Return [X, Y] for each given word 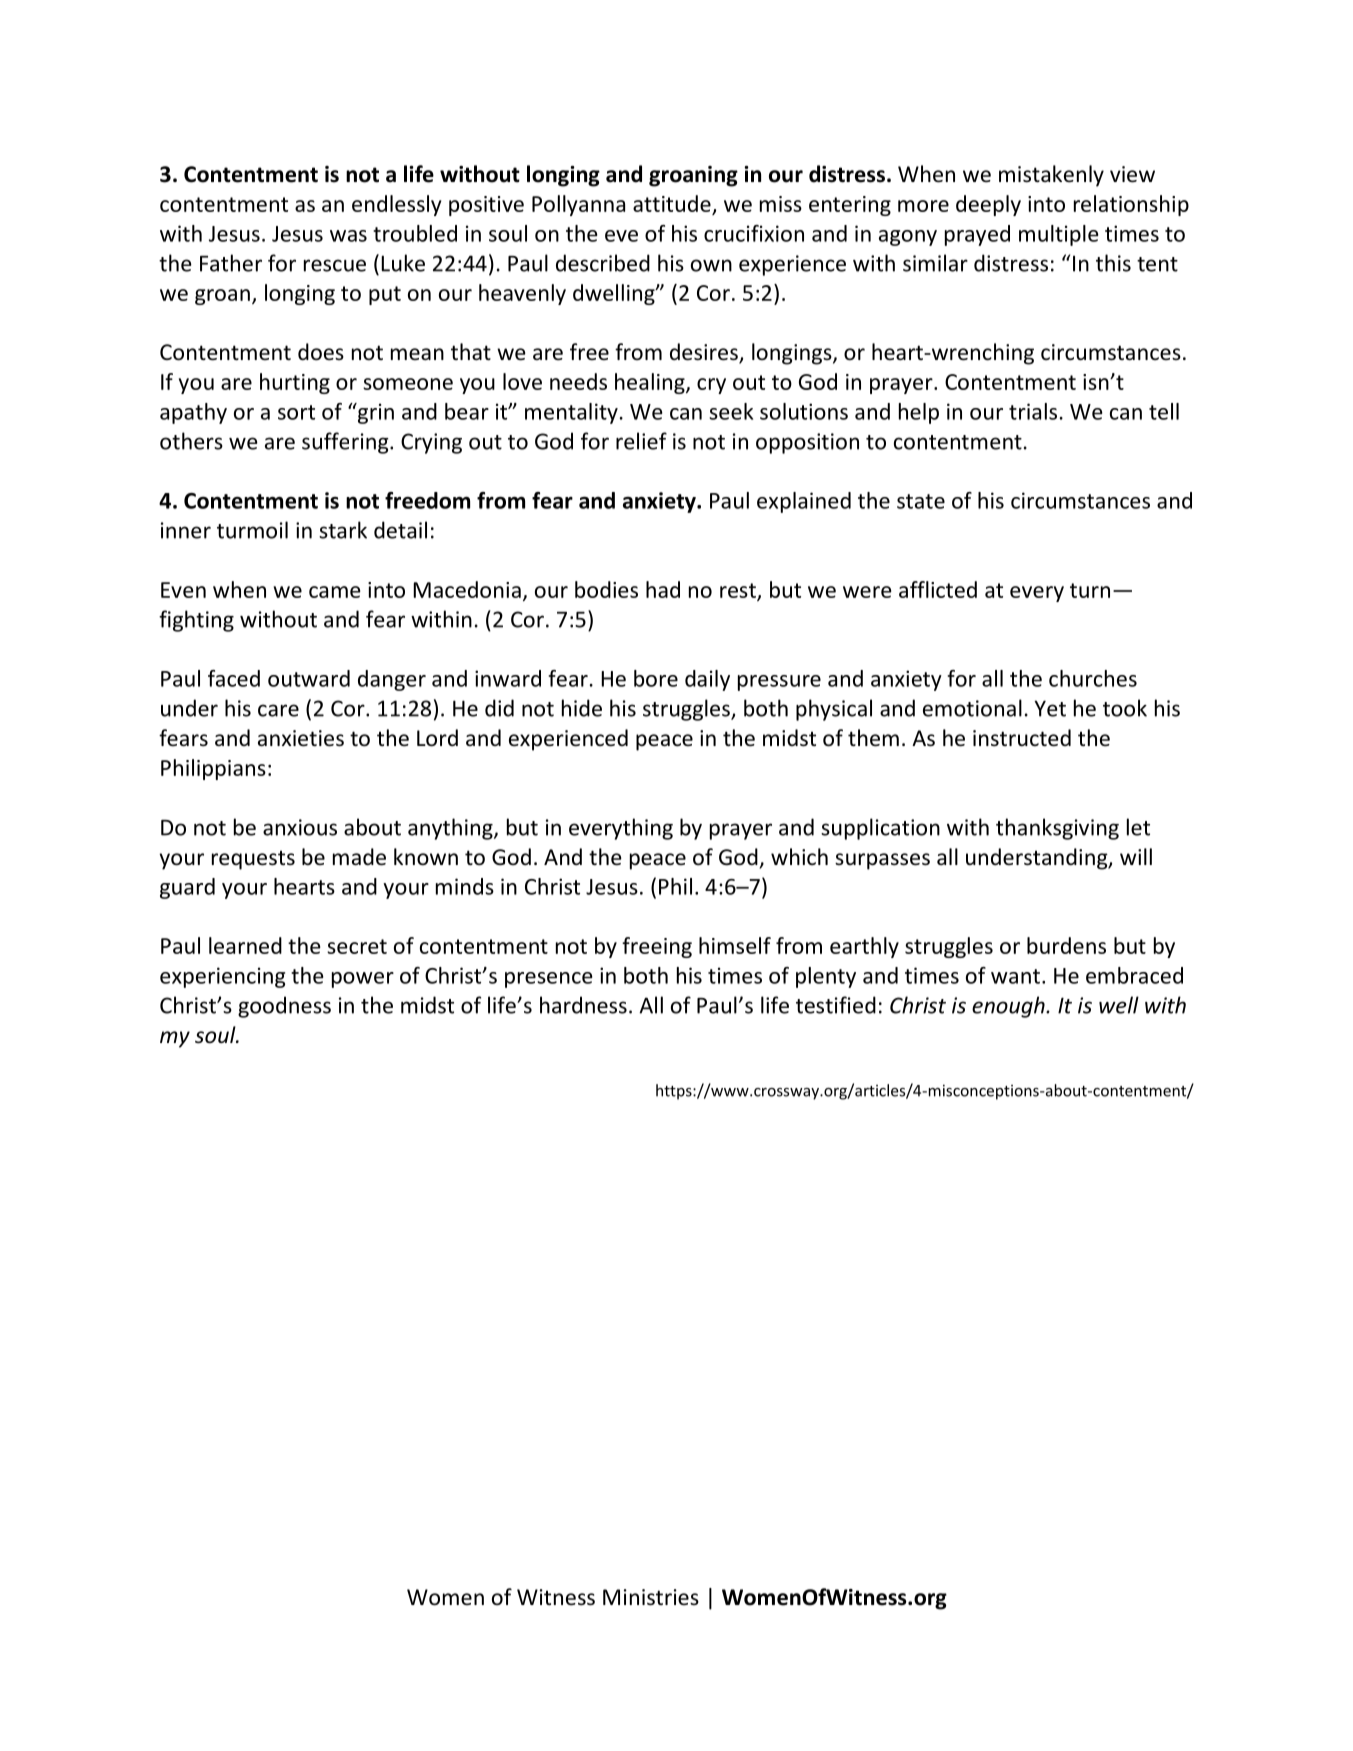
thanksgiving [1057, 829]
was [348, 236]
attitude [672, 203]
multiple [1058, 235]
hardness [583, 1005]
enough [1009, 1007]
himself [735, 945]
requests [253, 860]
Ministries [651, 1597]
